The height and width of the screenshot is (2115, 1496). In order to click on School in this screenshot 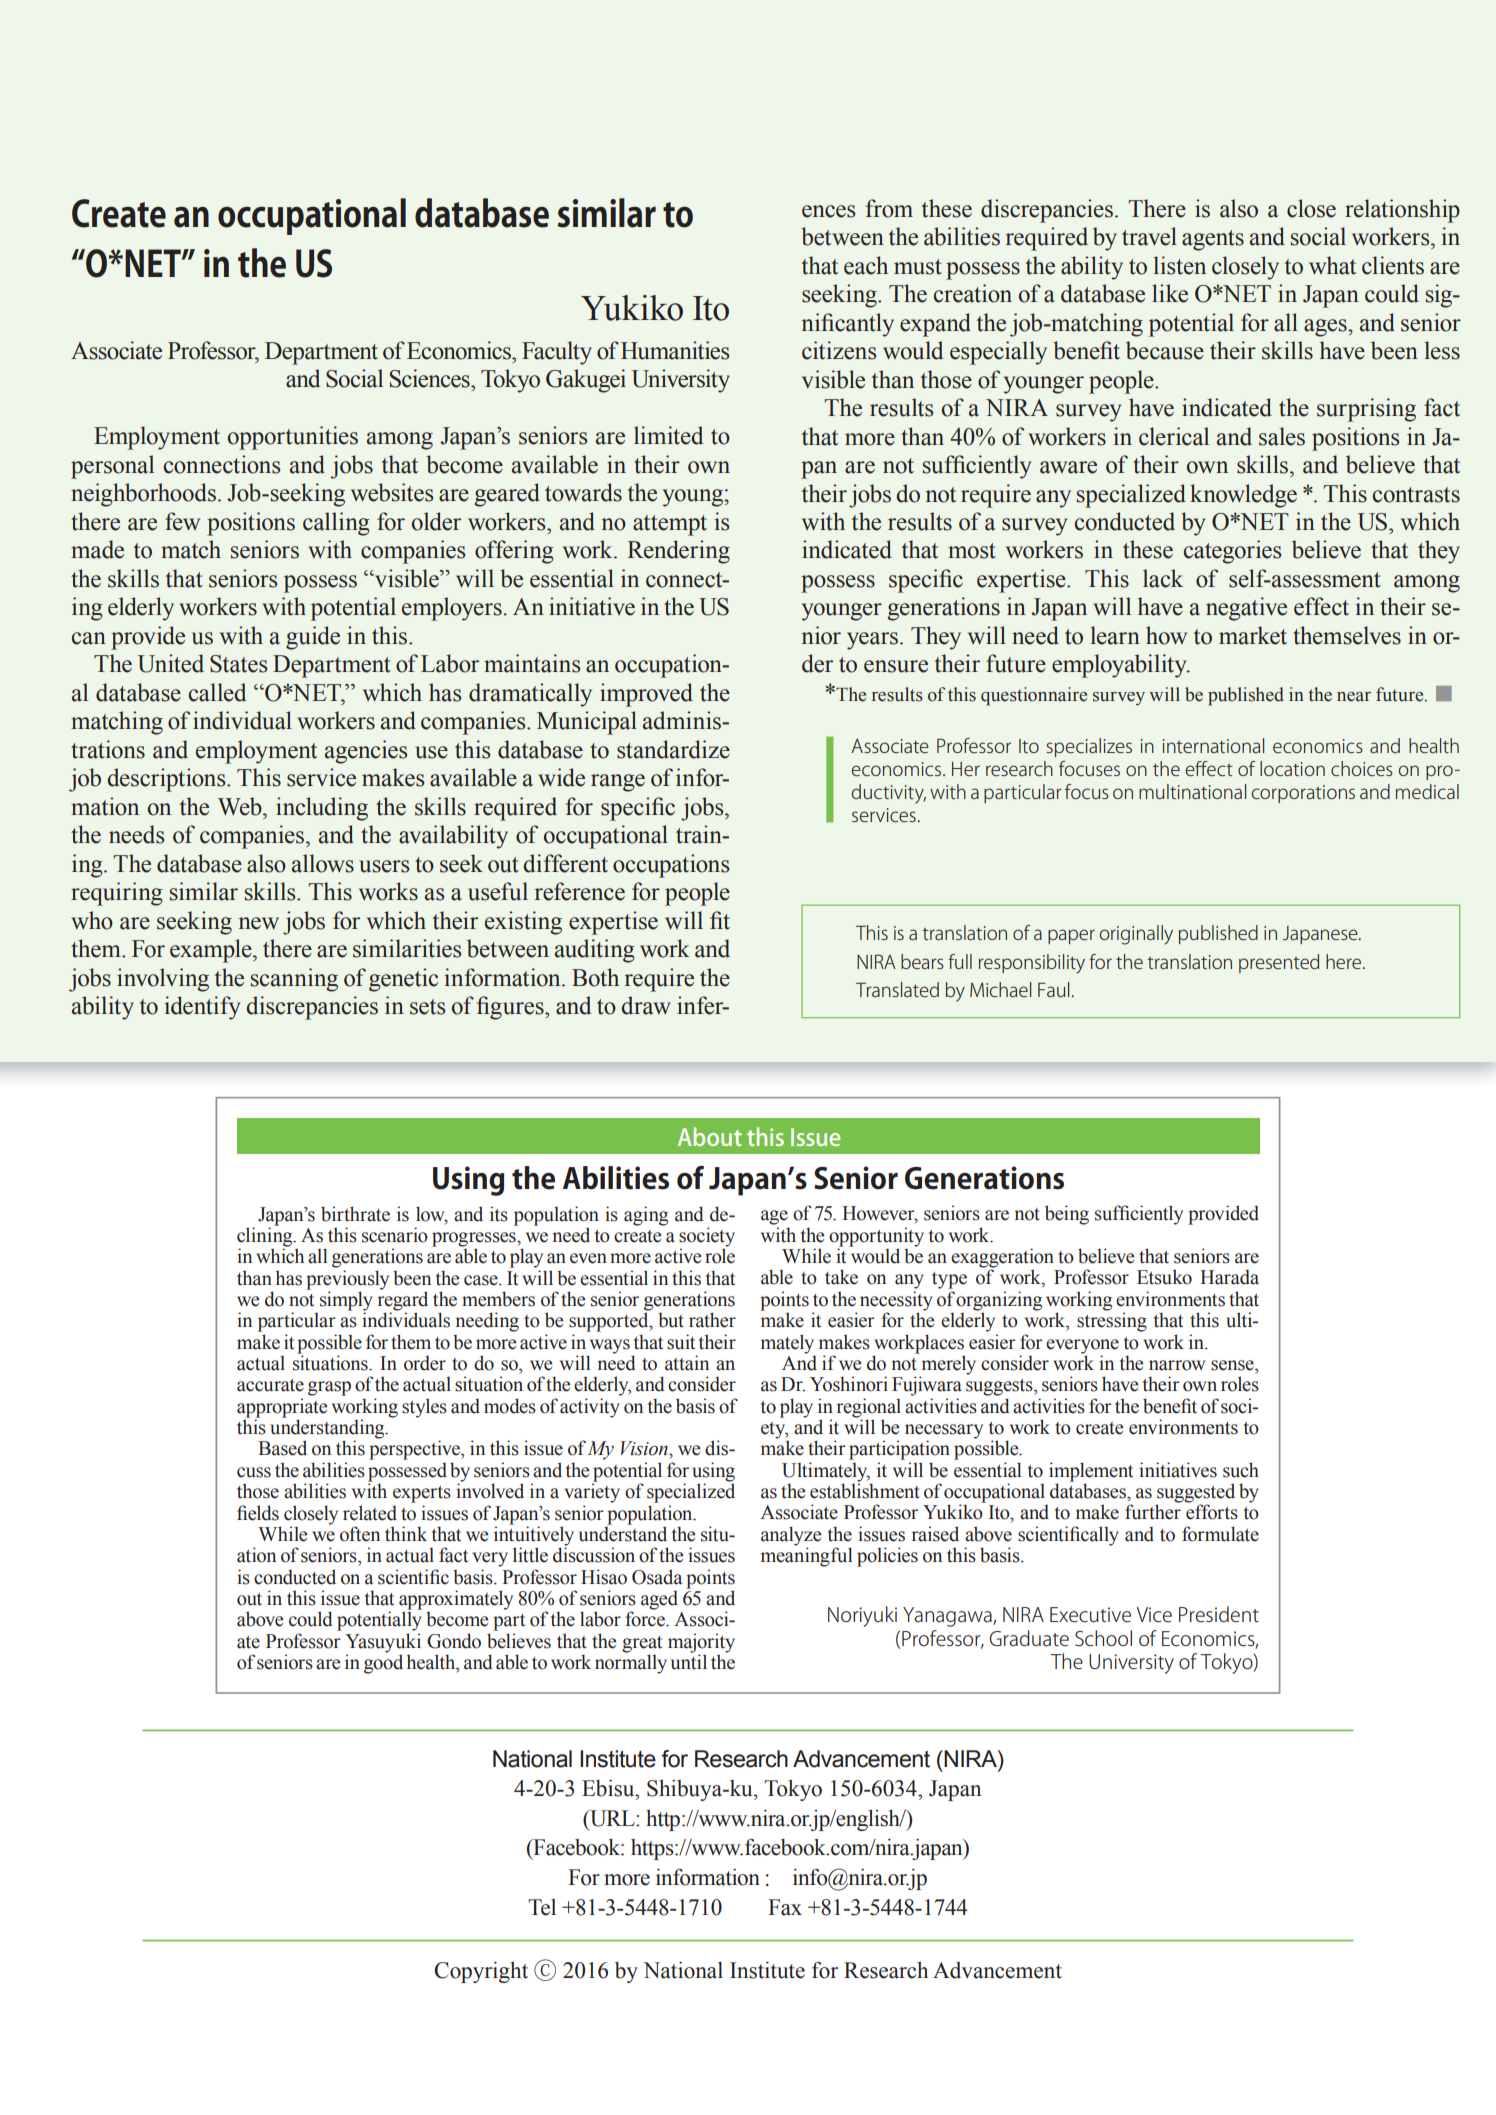, I will do `click(1103, 1638)`.
